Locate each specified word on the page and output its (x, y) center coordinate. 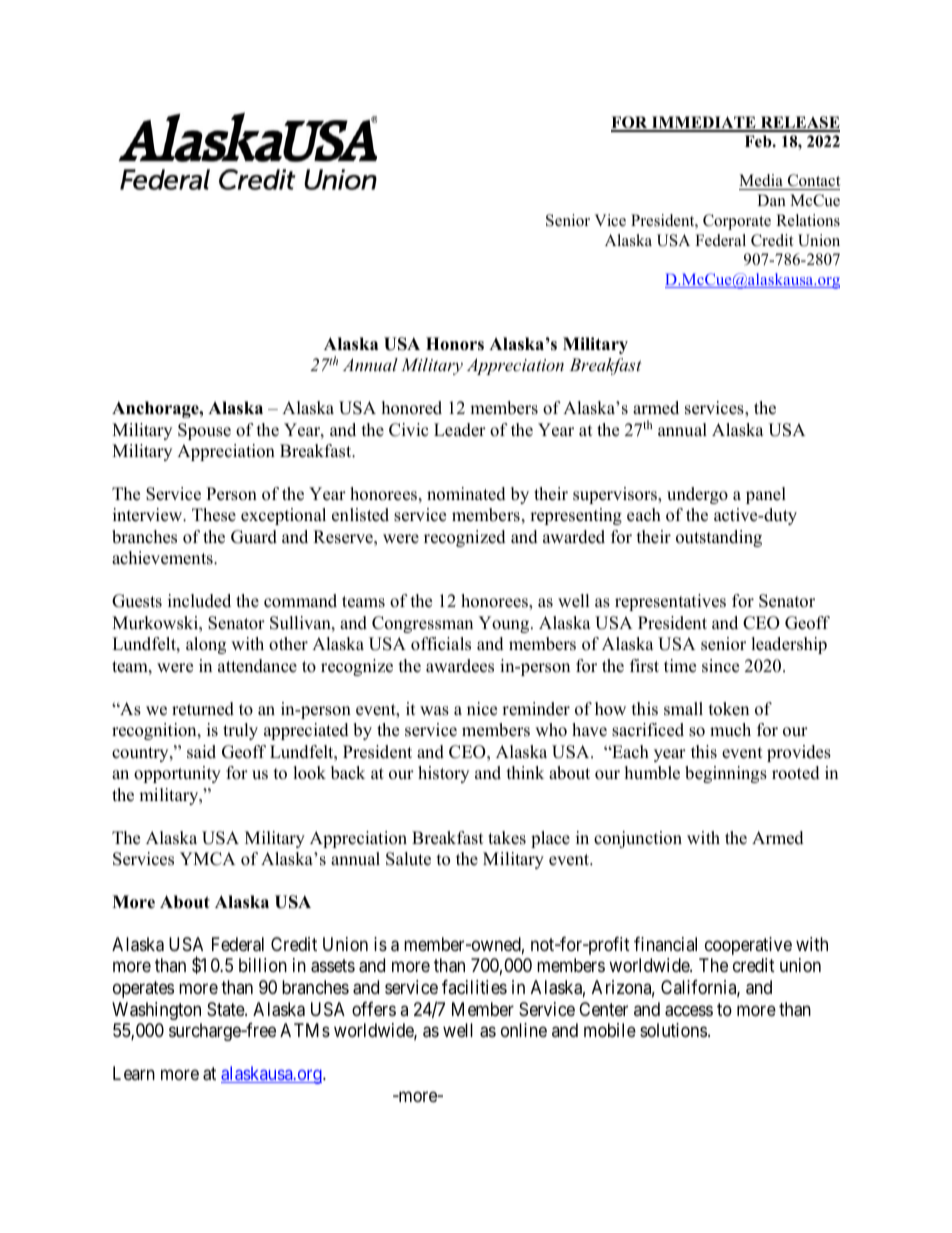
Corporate (737, 222)
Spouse (204, 431)
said (201, 752)
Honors (455, 344)
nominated (466, 494)
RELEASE (799, 123)
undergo (697, 495)
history (443, 774)
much (730, 730)
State (226, 1009)
